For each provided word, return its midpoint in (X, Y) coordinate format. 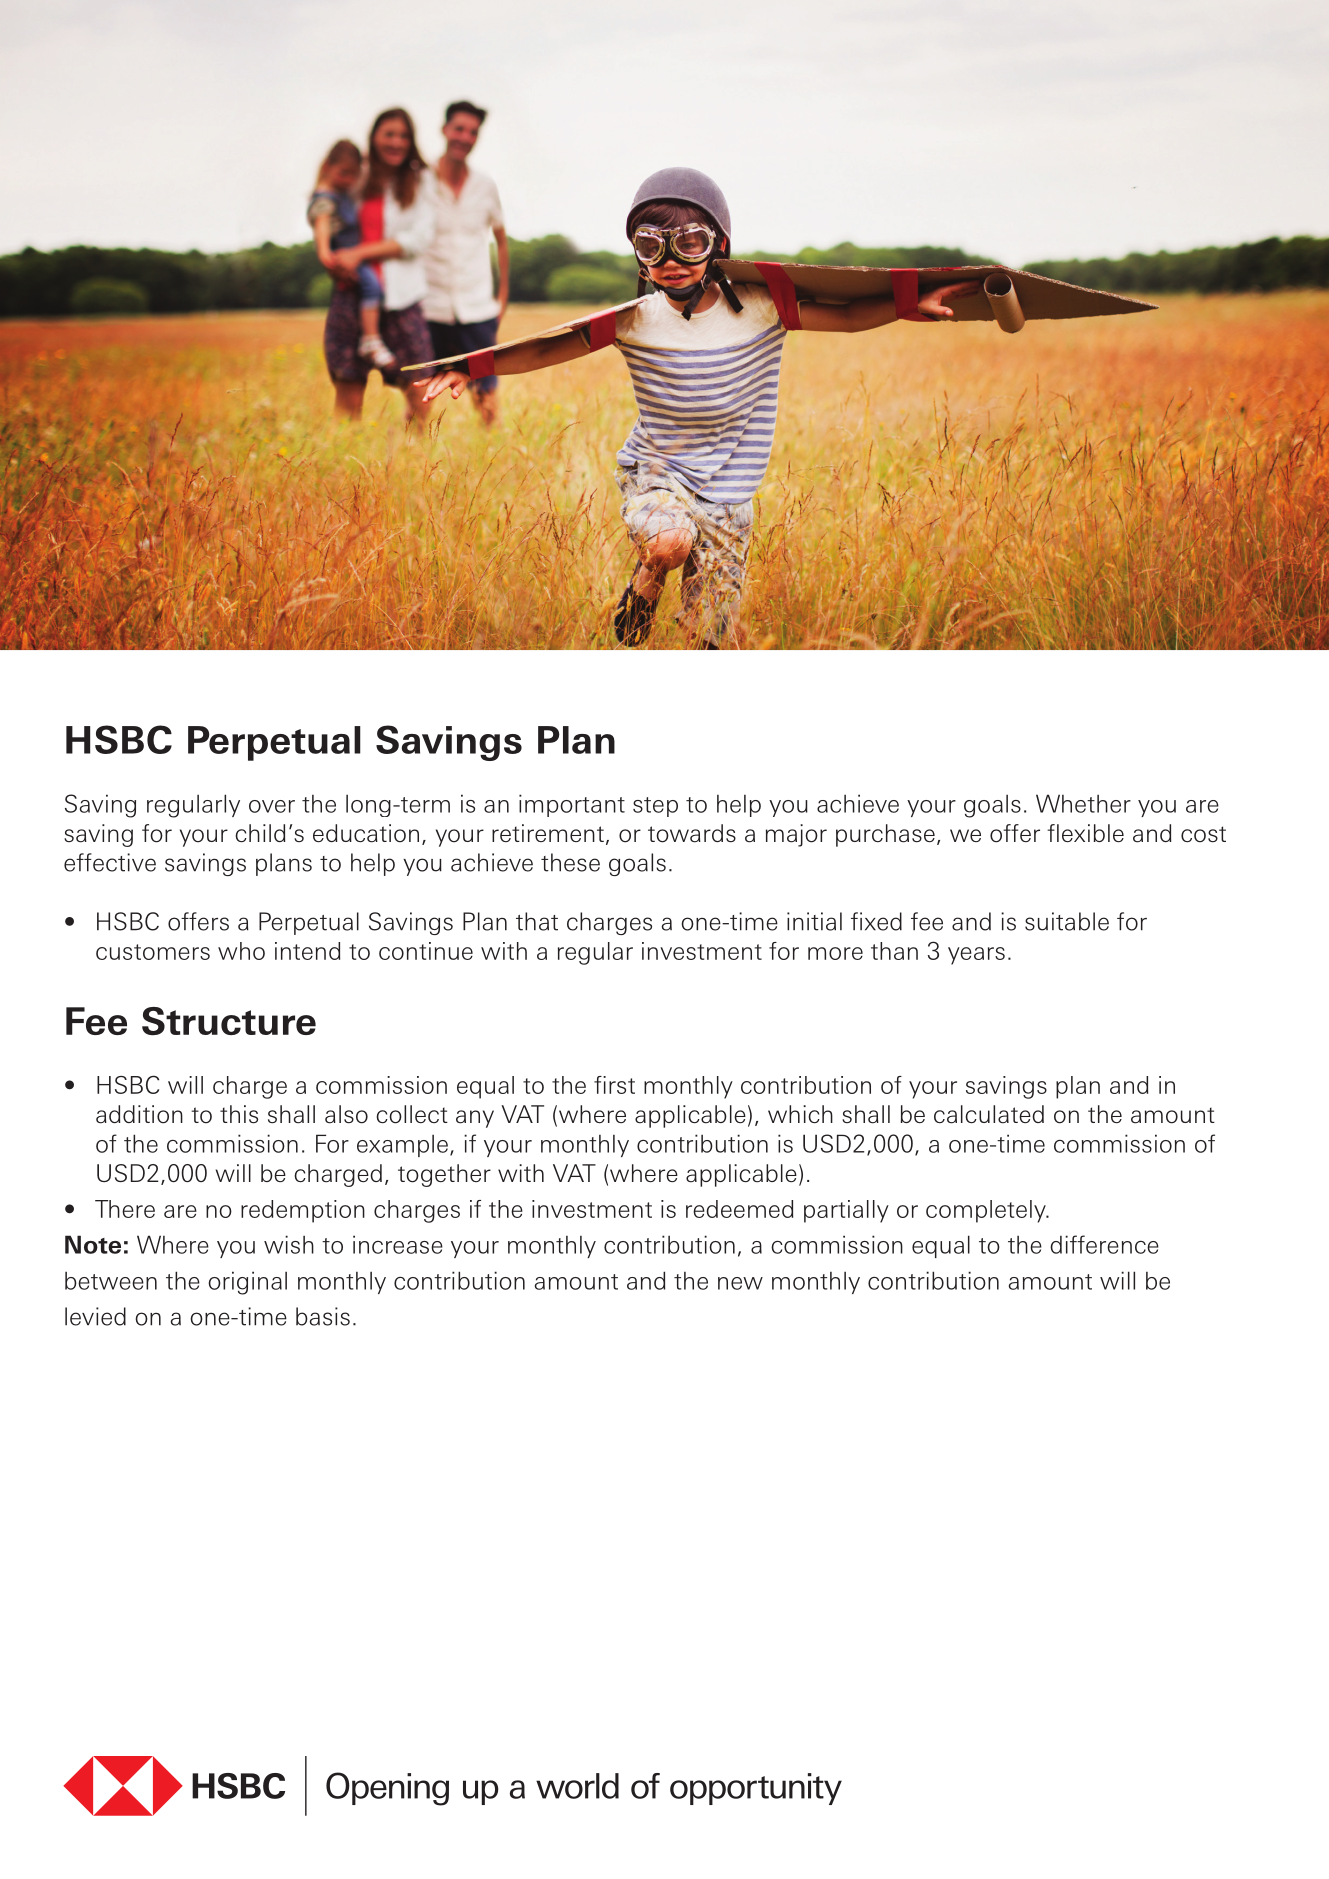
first (614, 1085)
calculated (989, 1114)
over (272, 806)
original (247, 1283)
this (239, 1114)
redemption (303, 1211)
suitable (1067, 921)
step (655, 807)
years (976, 956)
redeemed (739, 1209)
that (537, 921)
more (835, 953)
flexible (1085, 833)
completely (987, 1211)
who (241, 951)
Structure (229, 1021)
